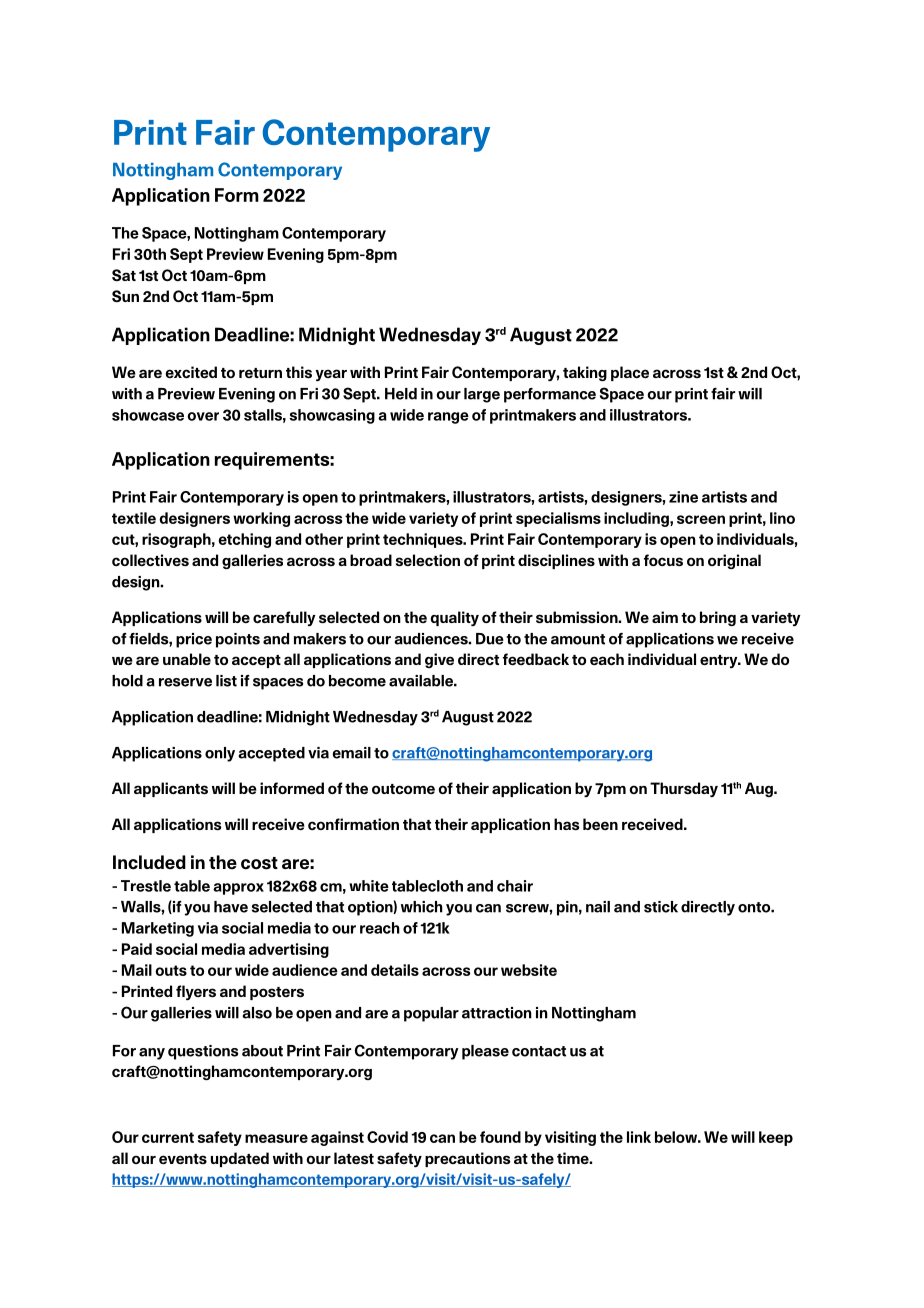 The image size is (924, 1308). What do you see at coordinates (482, 395) in the image?
I see `large` at bounding box center [482, 395].
